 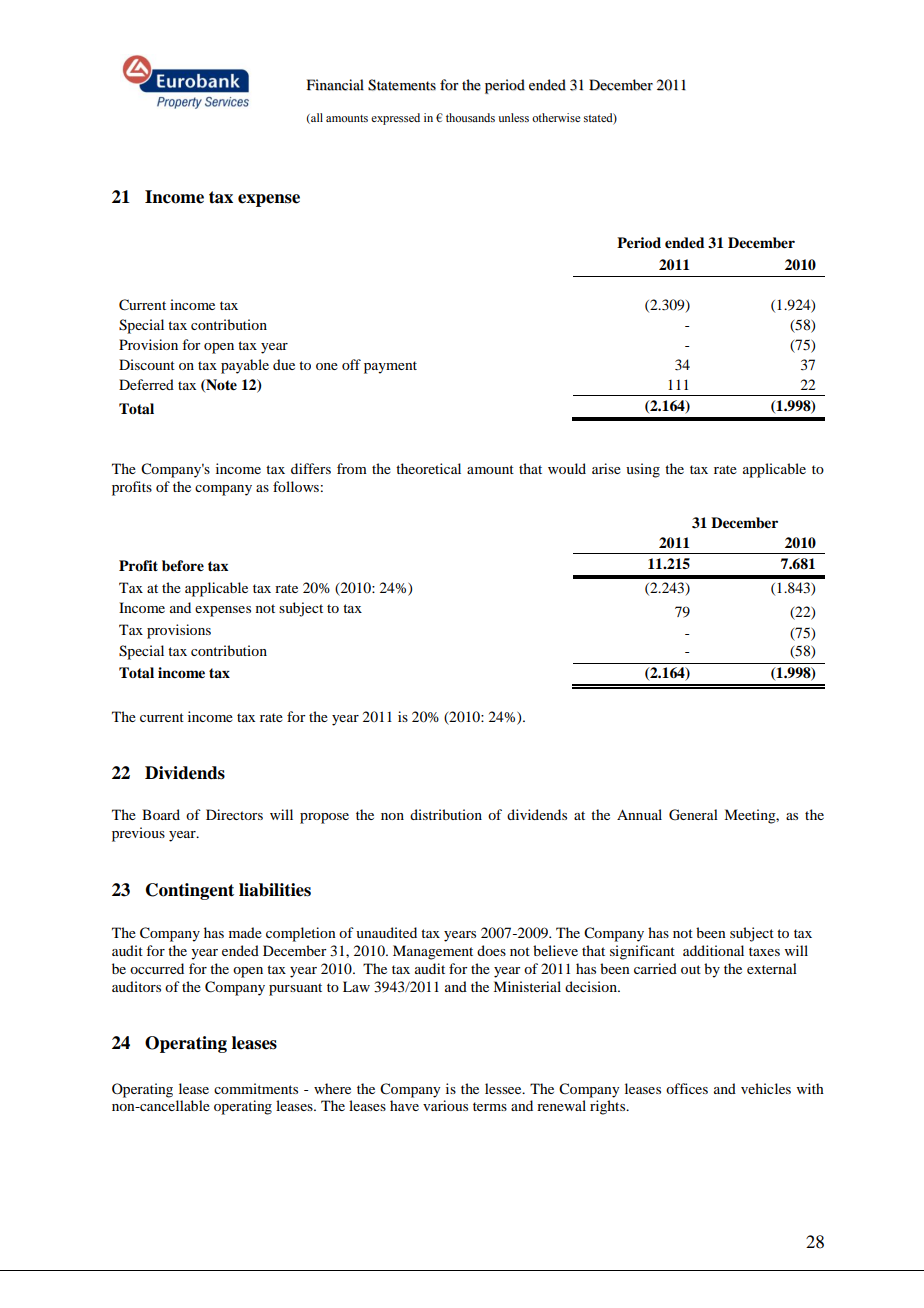 I want to click on follows, so click(x=296, y=486).
